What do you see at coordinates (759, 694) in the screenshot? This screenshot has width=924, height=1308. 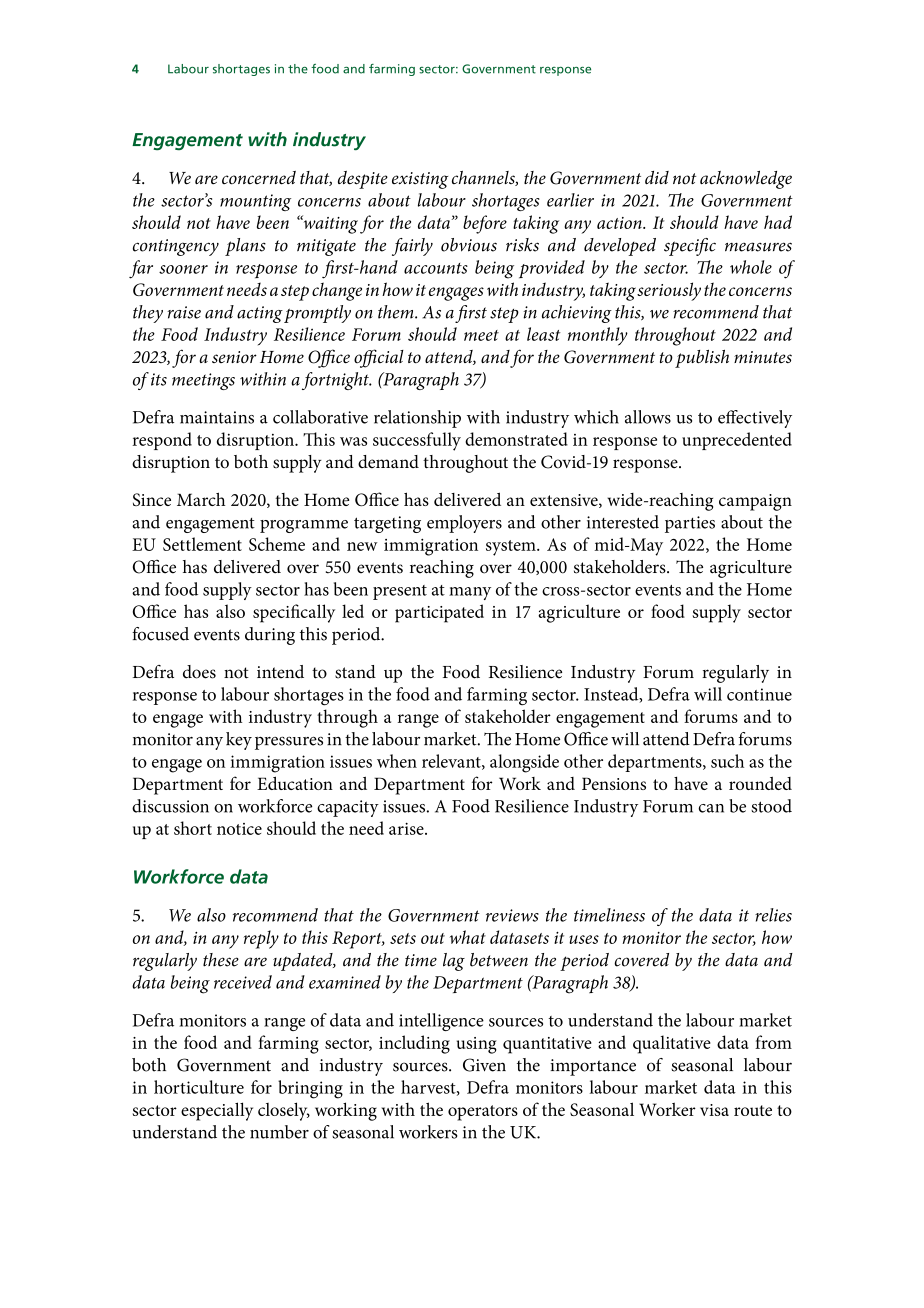 I see `continue` at bounding box center [759, 694].
